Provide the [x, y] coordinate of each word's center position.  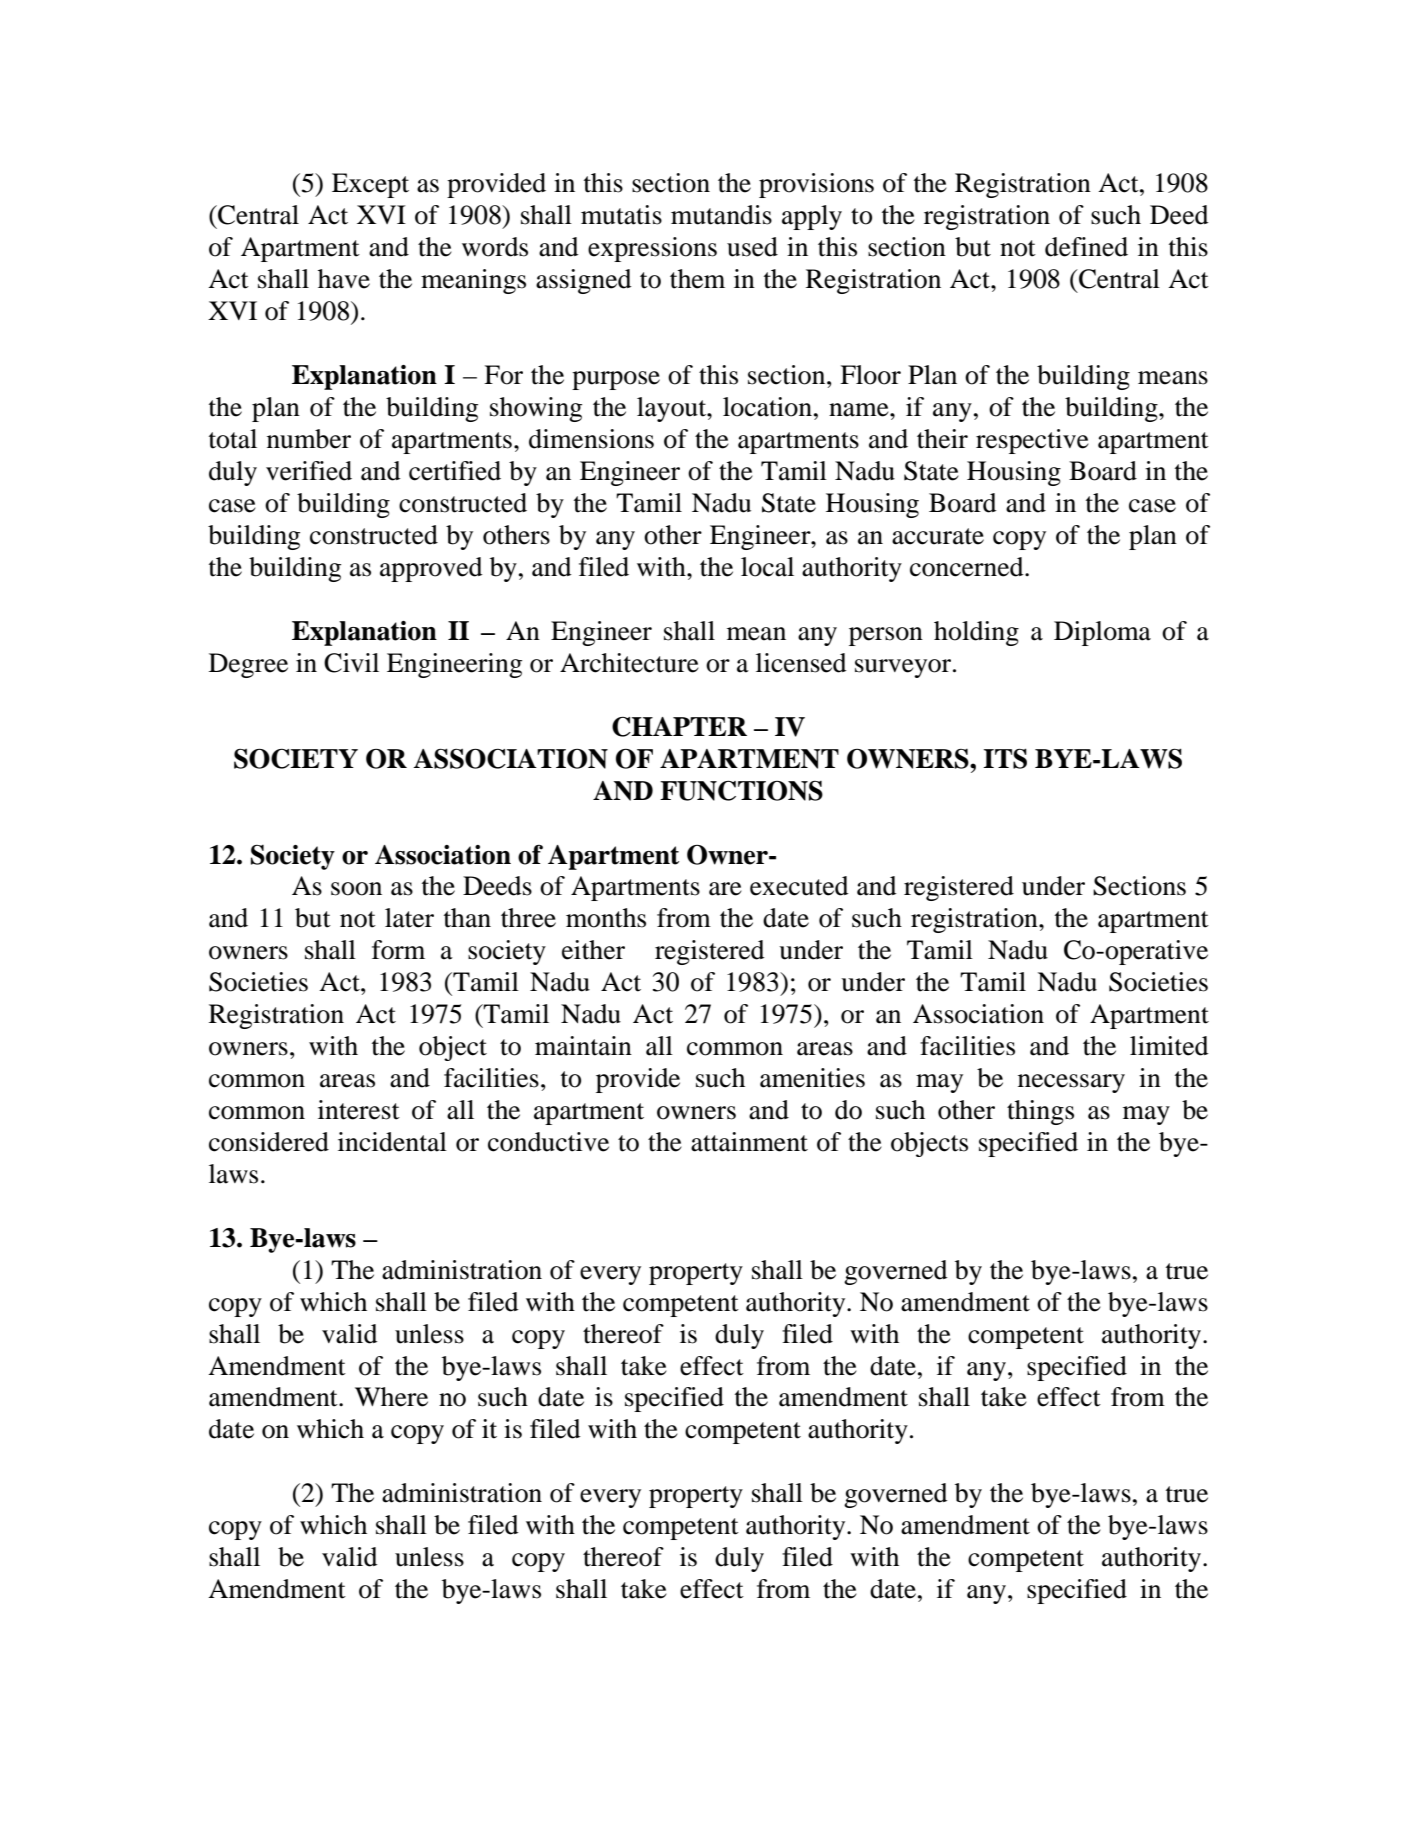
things [1040, 1112]
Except [370, 185]
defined [1086, 247]
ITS [1005, 758]
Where [391, 1397]
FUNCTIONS [741, 790]
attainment [749, 1142]
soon [356, 889]
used [752, 247]
